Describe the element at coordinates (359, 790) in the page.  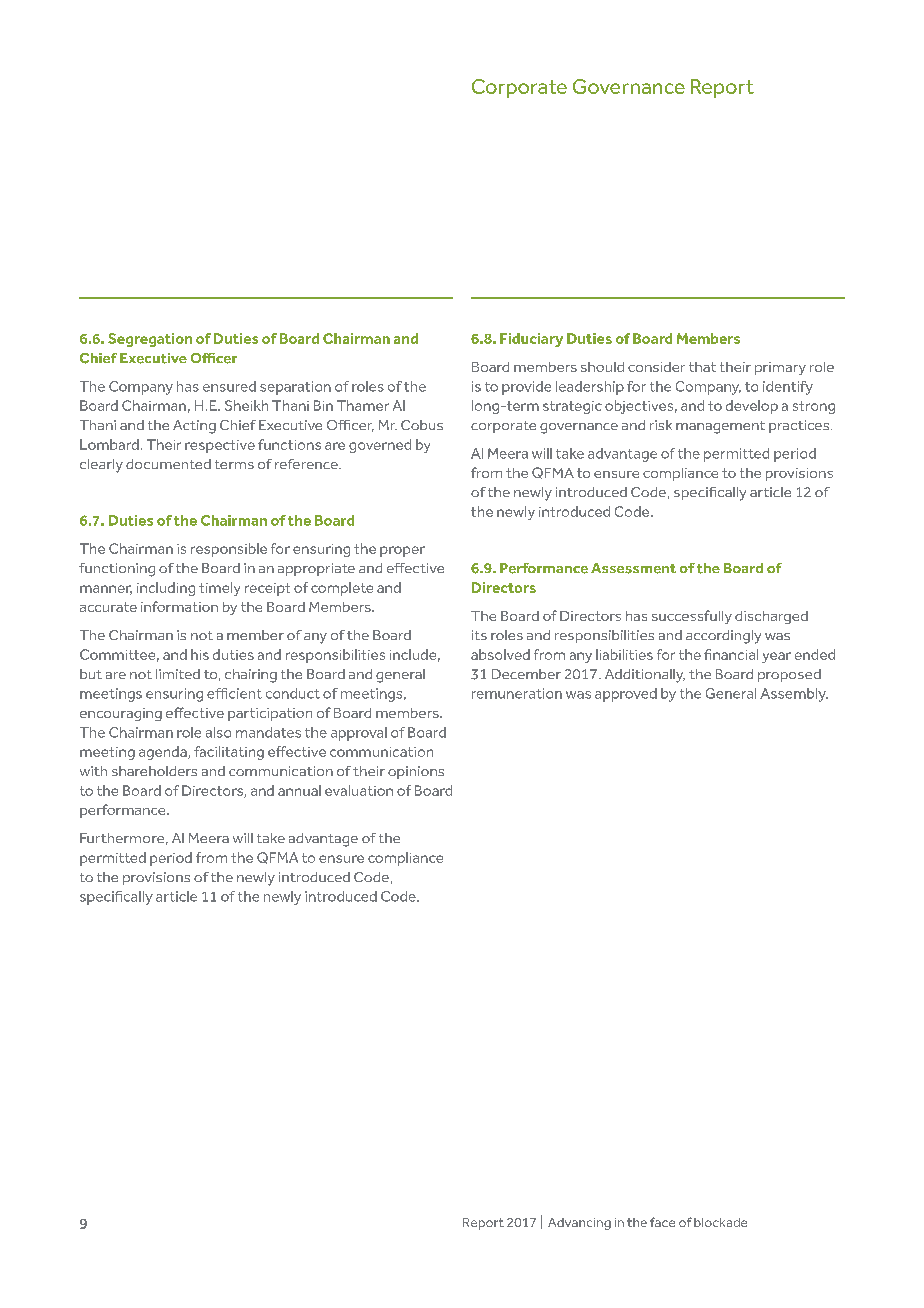
I see `evaluation` at that location.
